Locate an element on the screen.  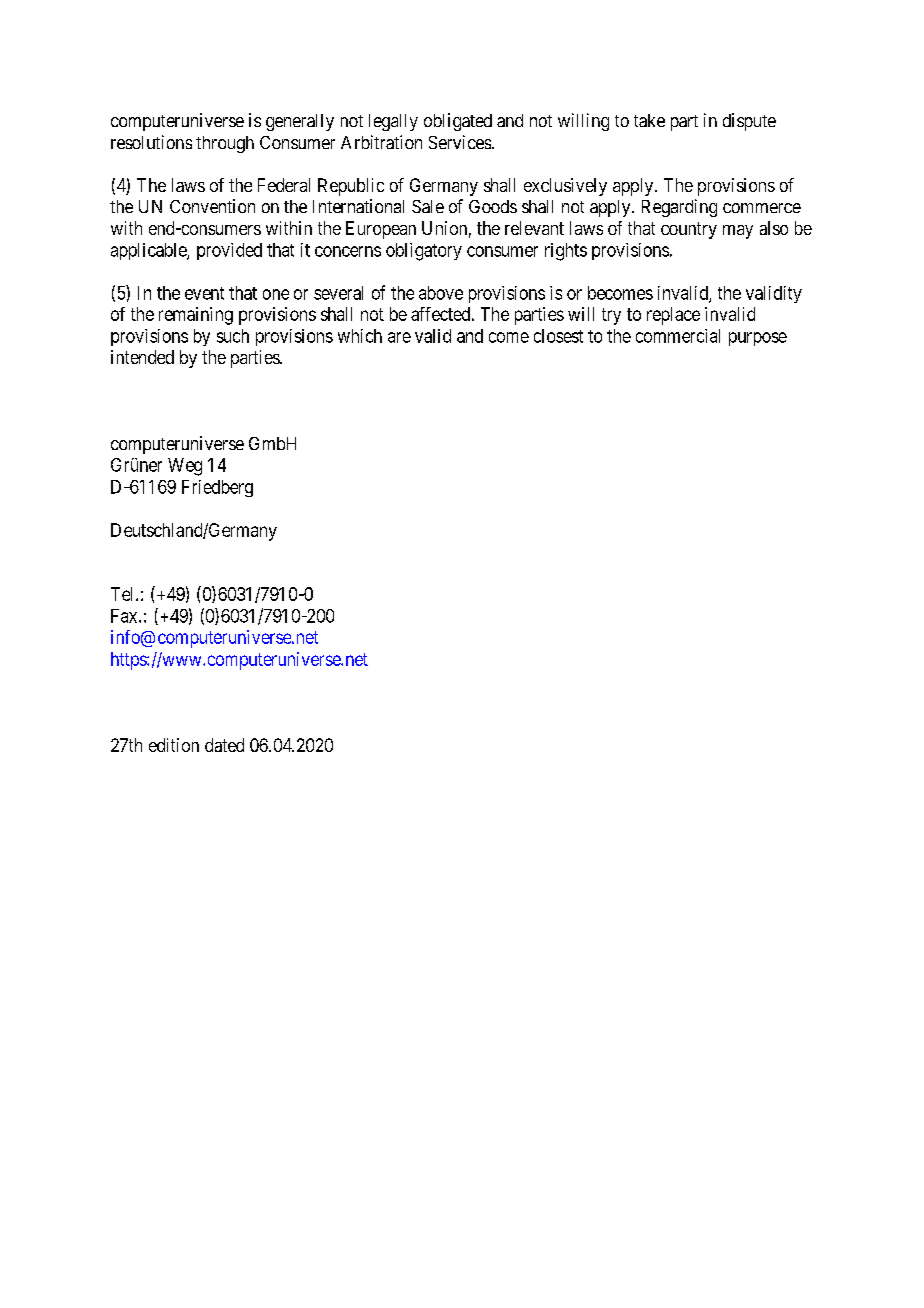
Weg is located at coordinates (185, 467).
